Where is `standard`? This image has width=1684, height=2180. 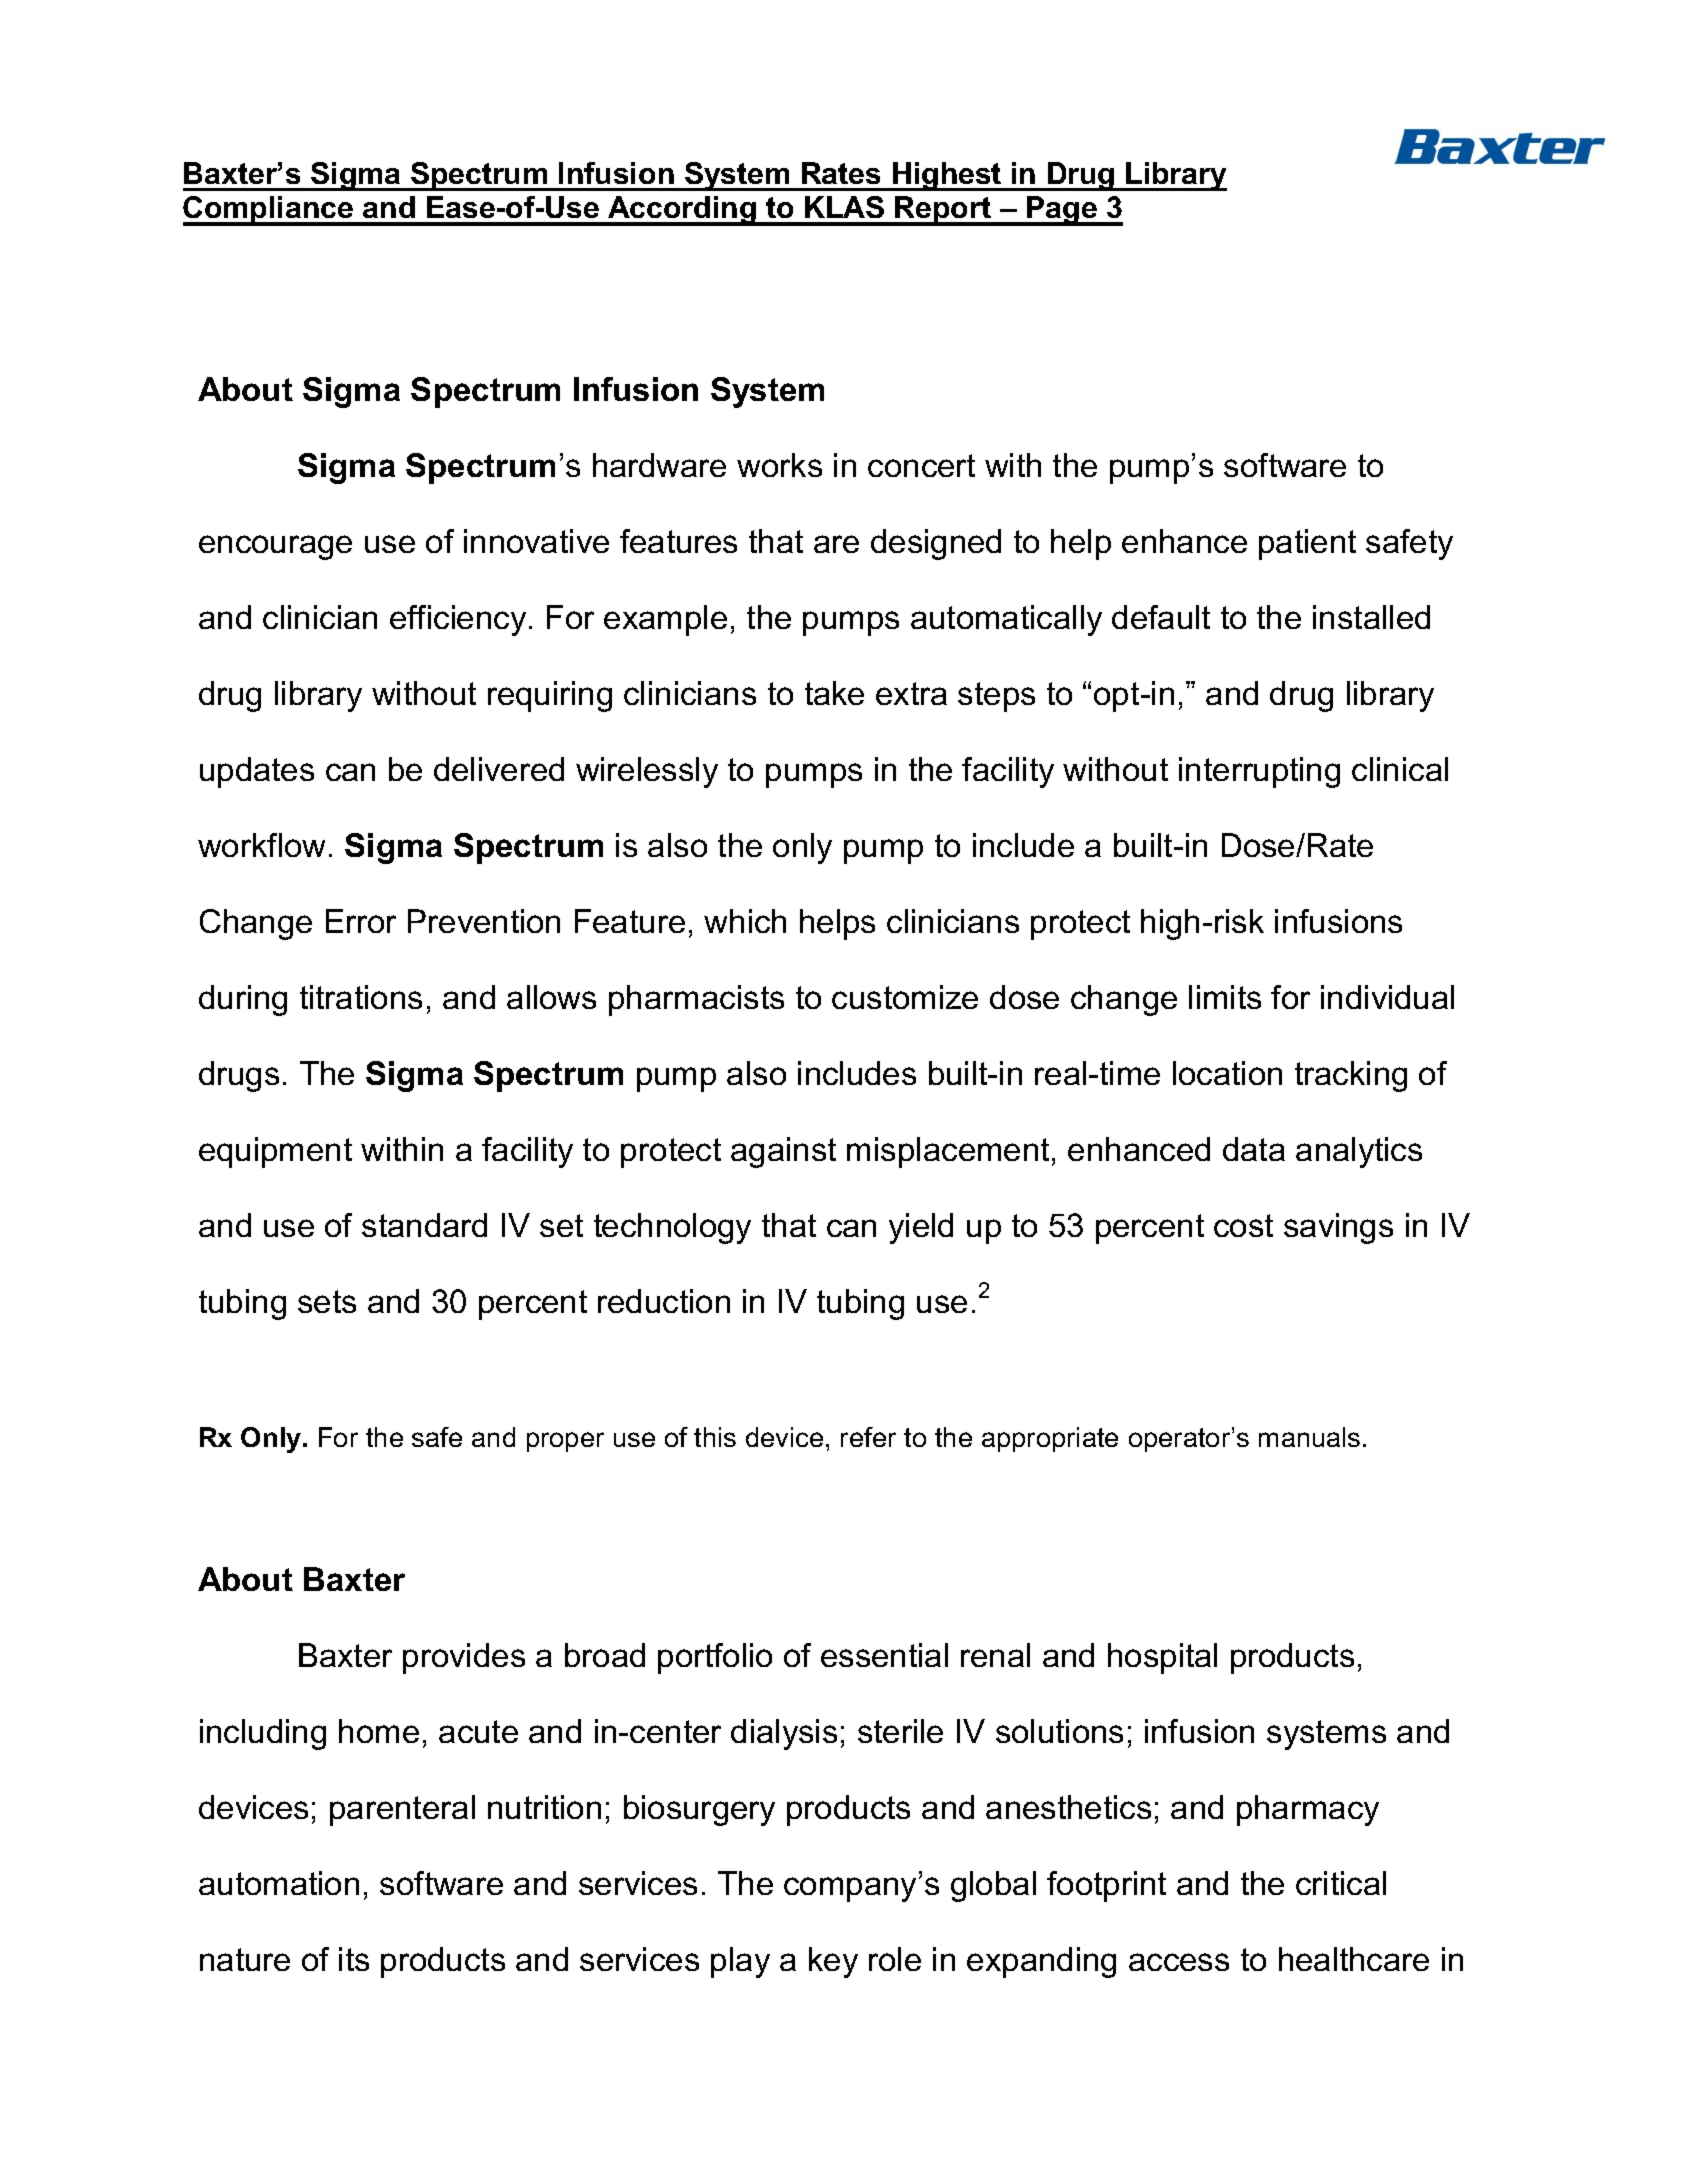 standard is located at coordinates (424, 1225).
